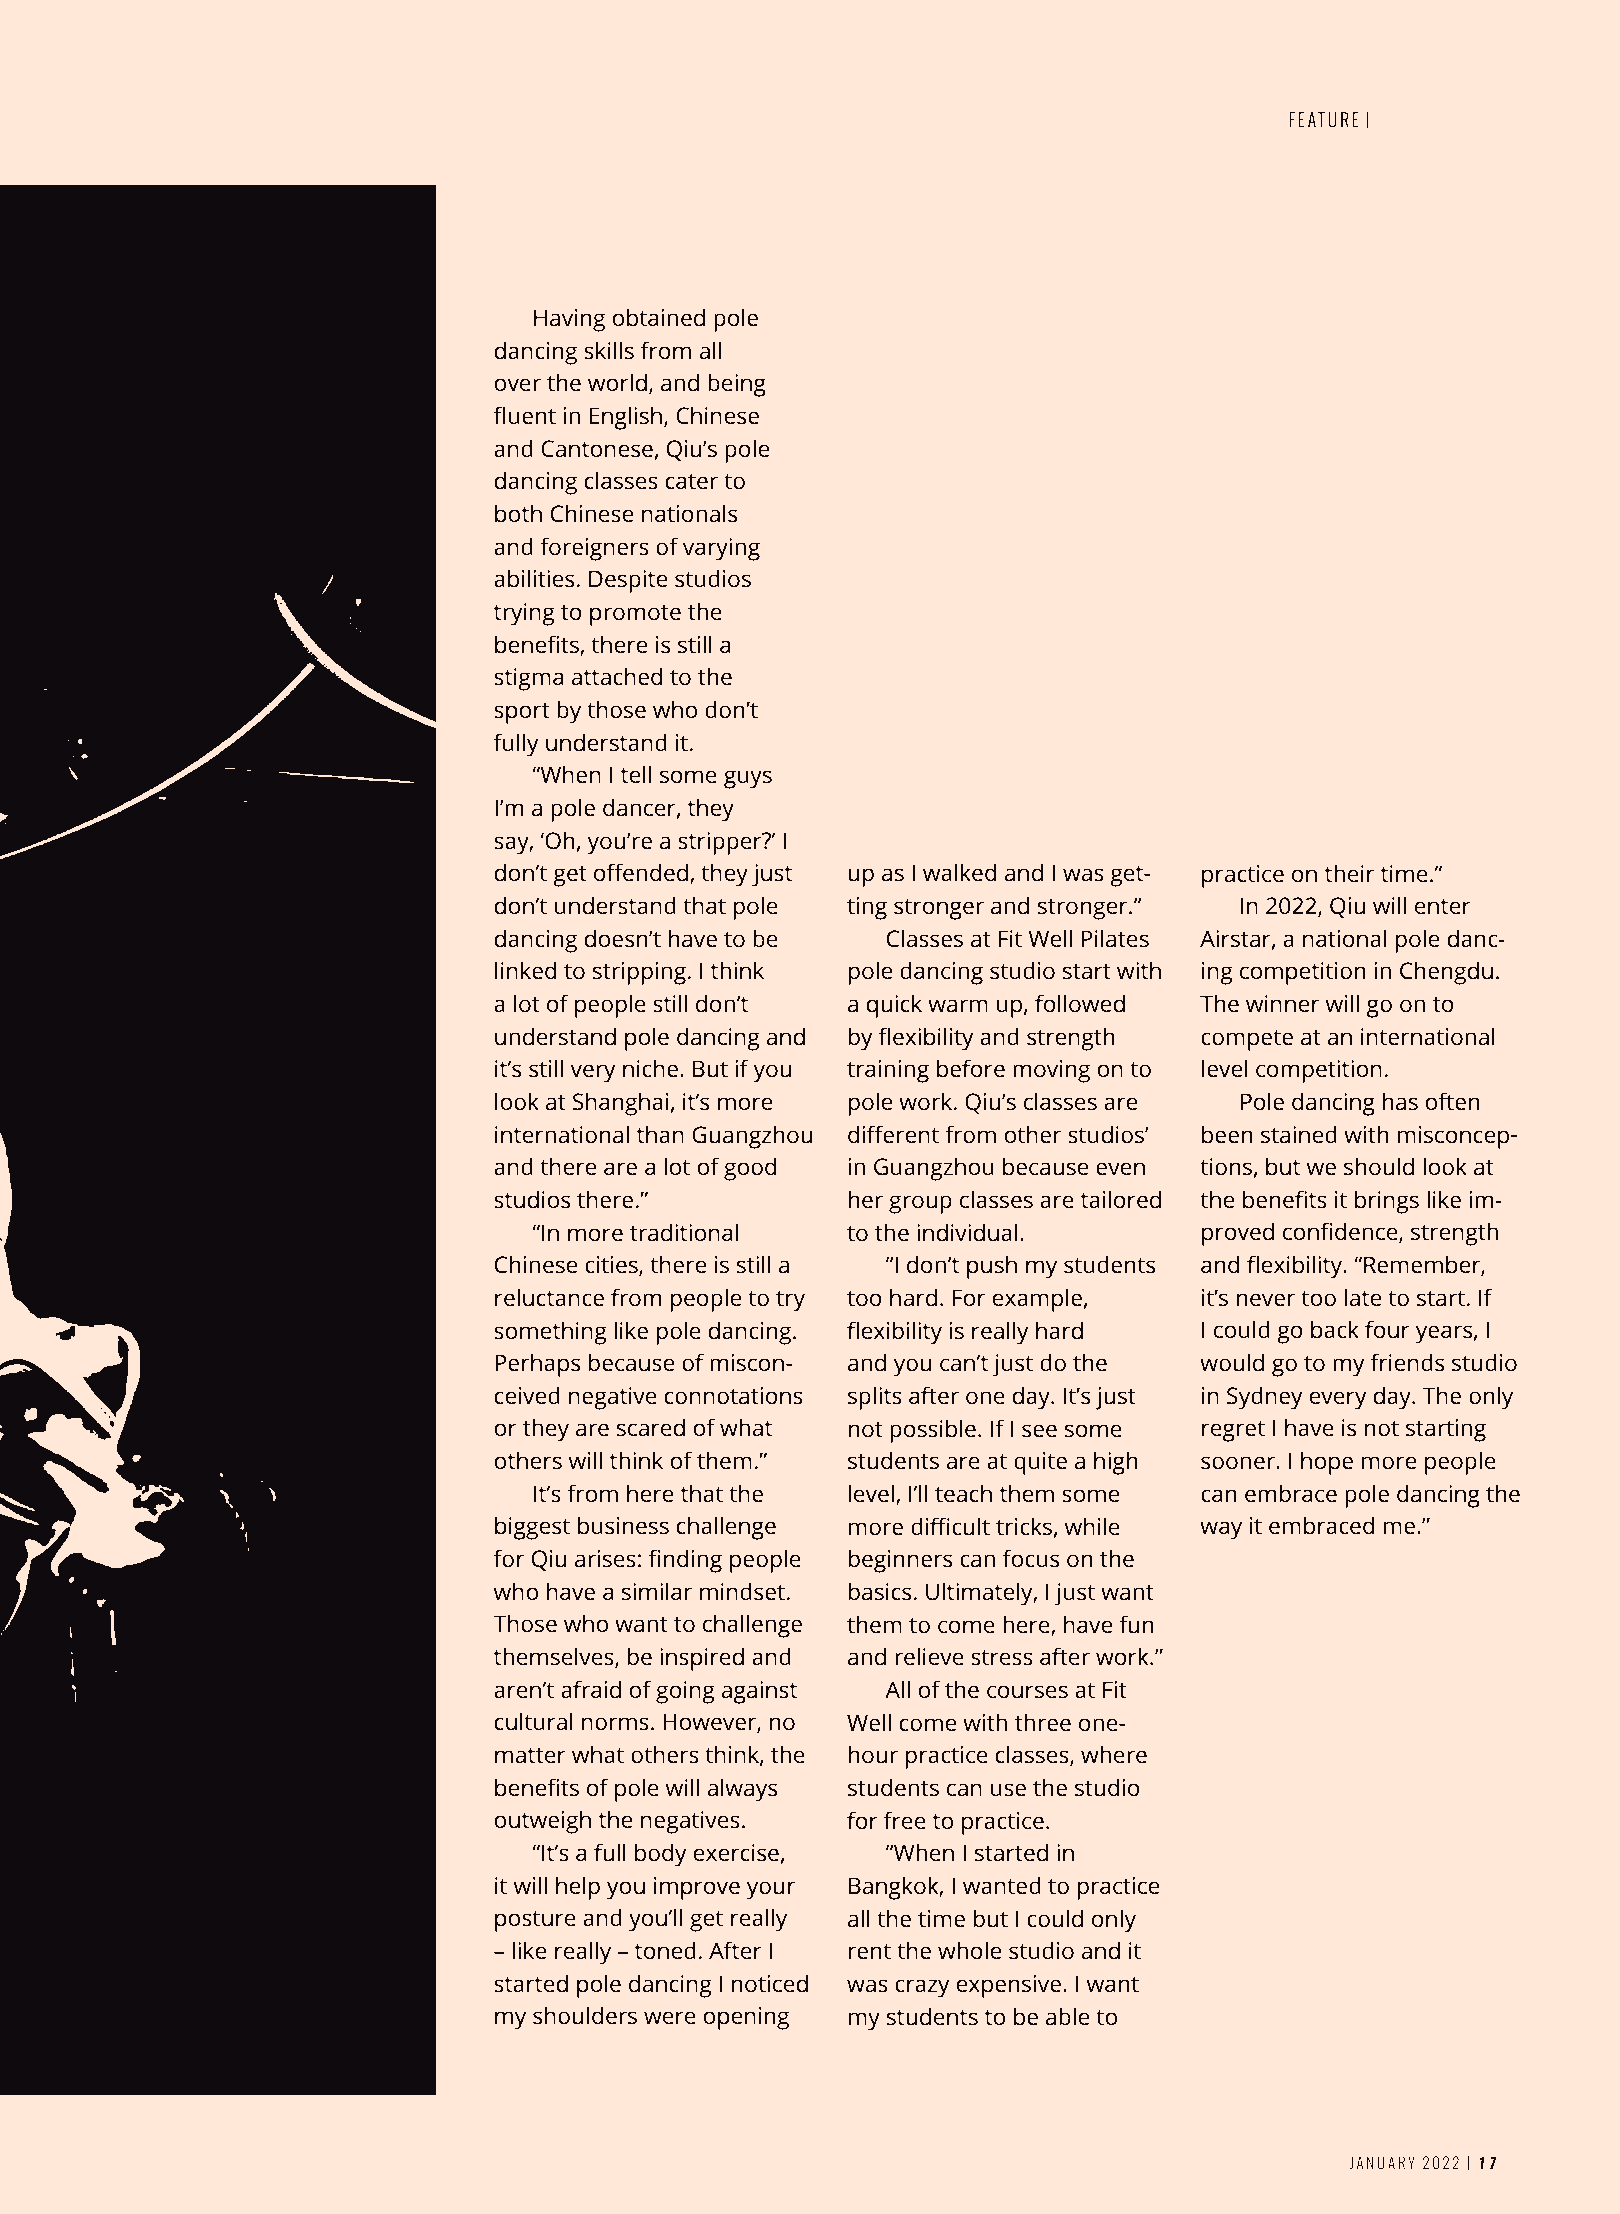 The image size is (1620, 2214). Describe the element at coordinates (1382, 2162) in the image. I see `JANUARY` at that location.
